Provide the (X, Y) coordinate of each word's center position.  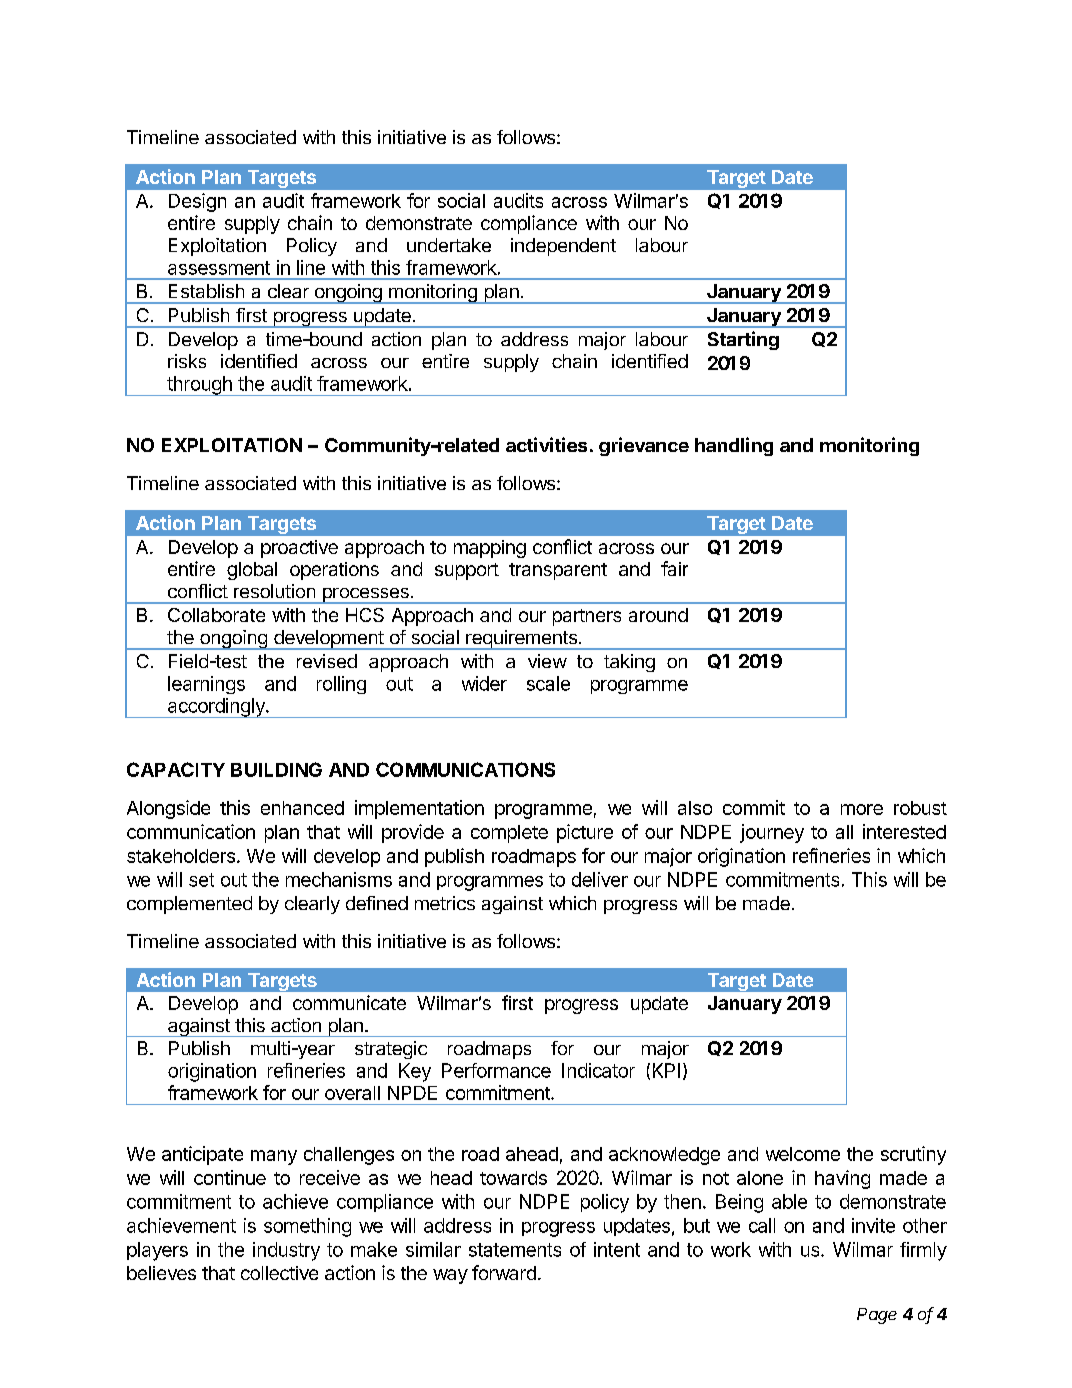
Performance (496, 1070)
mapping (490, 549)
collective (279, 1273)
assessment (219, 268)
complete (509, 834)
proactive (299, 549)
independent (563, 247)
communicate (349, 1002)
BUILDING (276, 769)
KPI (666, 1070)
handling (734, 446)
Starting (743, 340)
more (862, 809)
